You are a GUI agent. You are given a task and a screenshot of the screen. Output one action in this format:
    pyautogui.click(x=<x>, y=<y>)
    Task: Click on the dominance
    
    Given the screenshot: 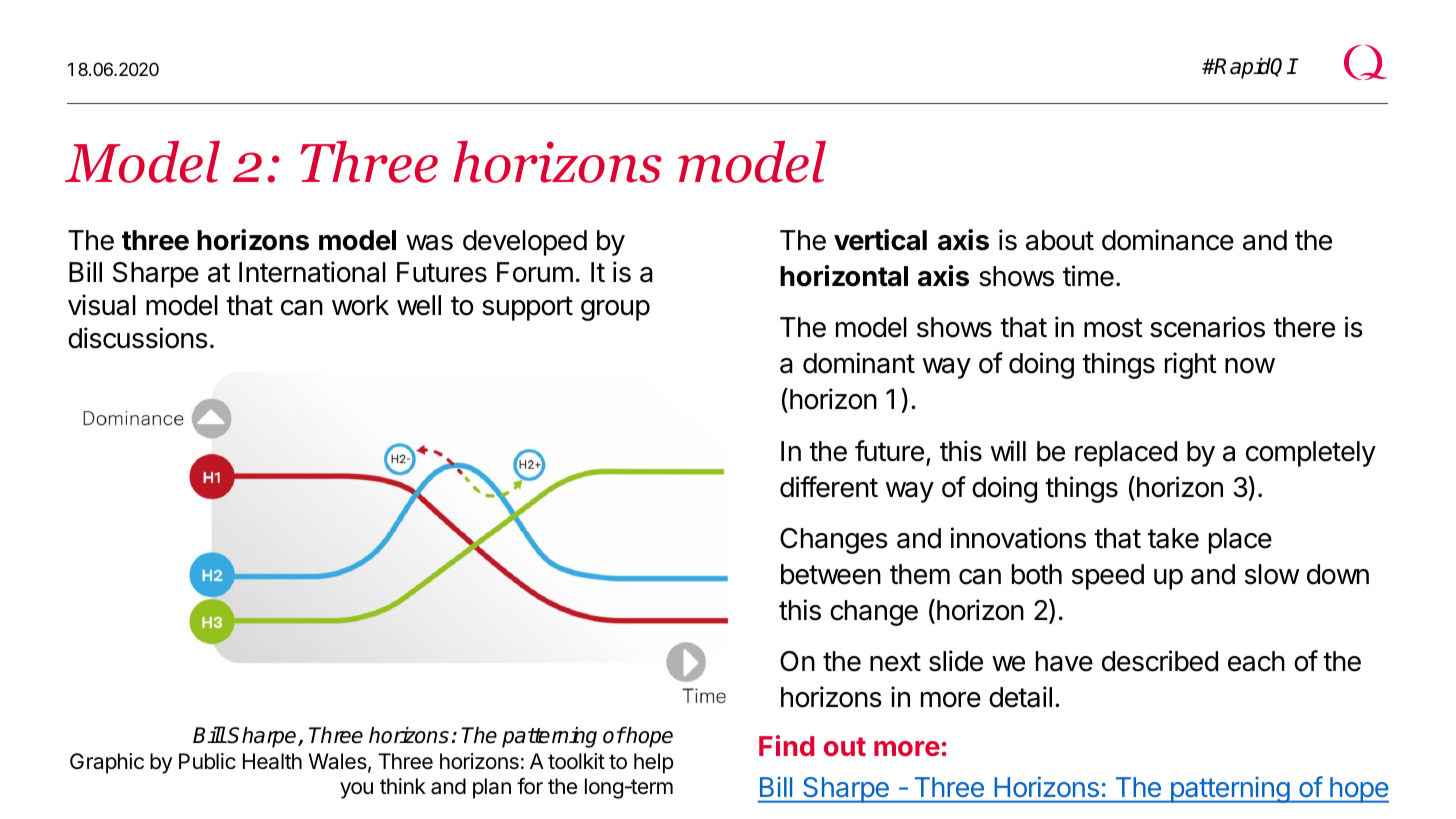 What is the action you would take?
    pyautogui.click(x=1168, y=240)
